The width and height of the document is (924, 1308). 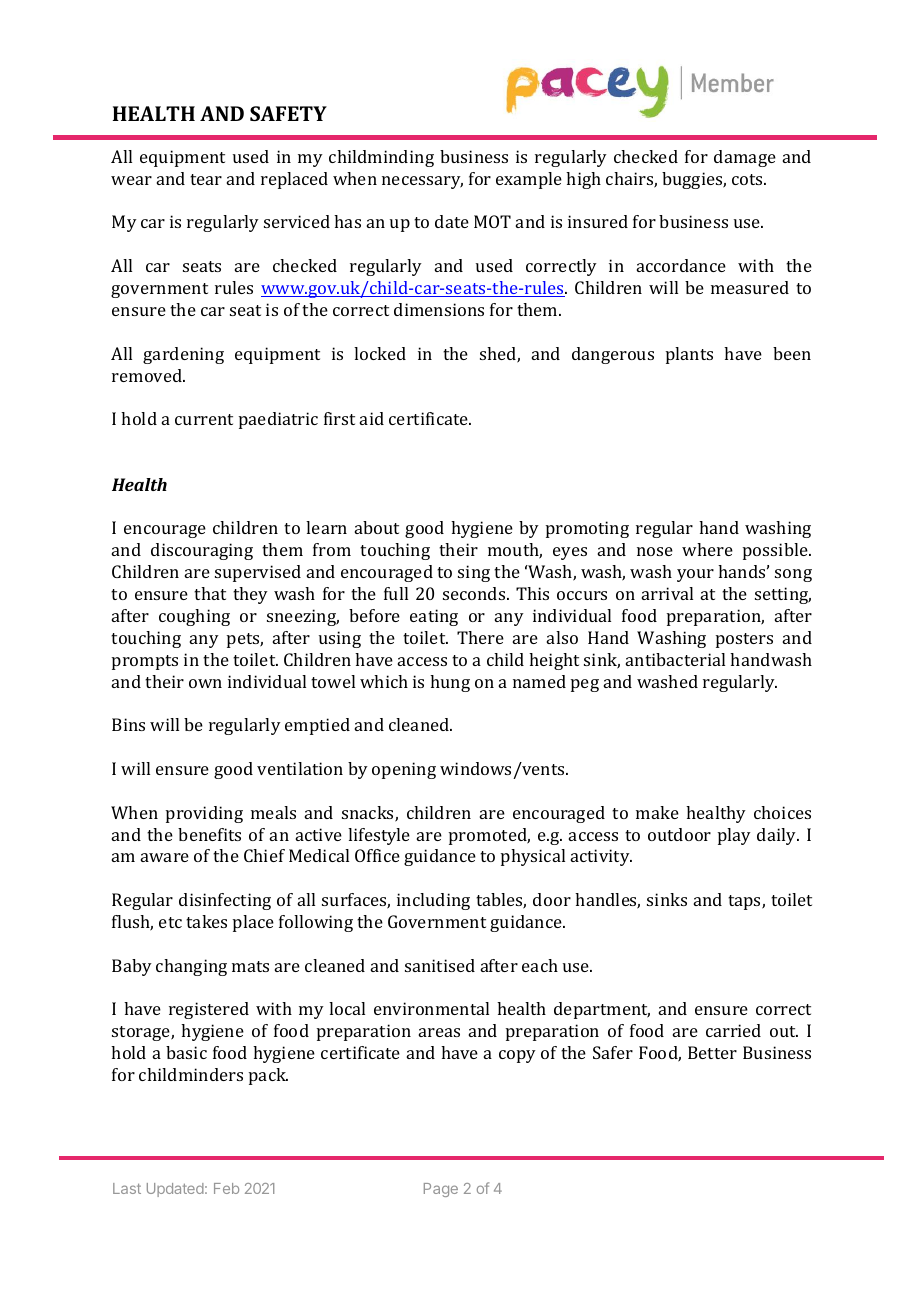 I want to click on damage, so click(x=745, y=158).
